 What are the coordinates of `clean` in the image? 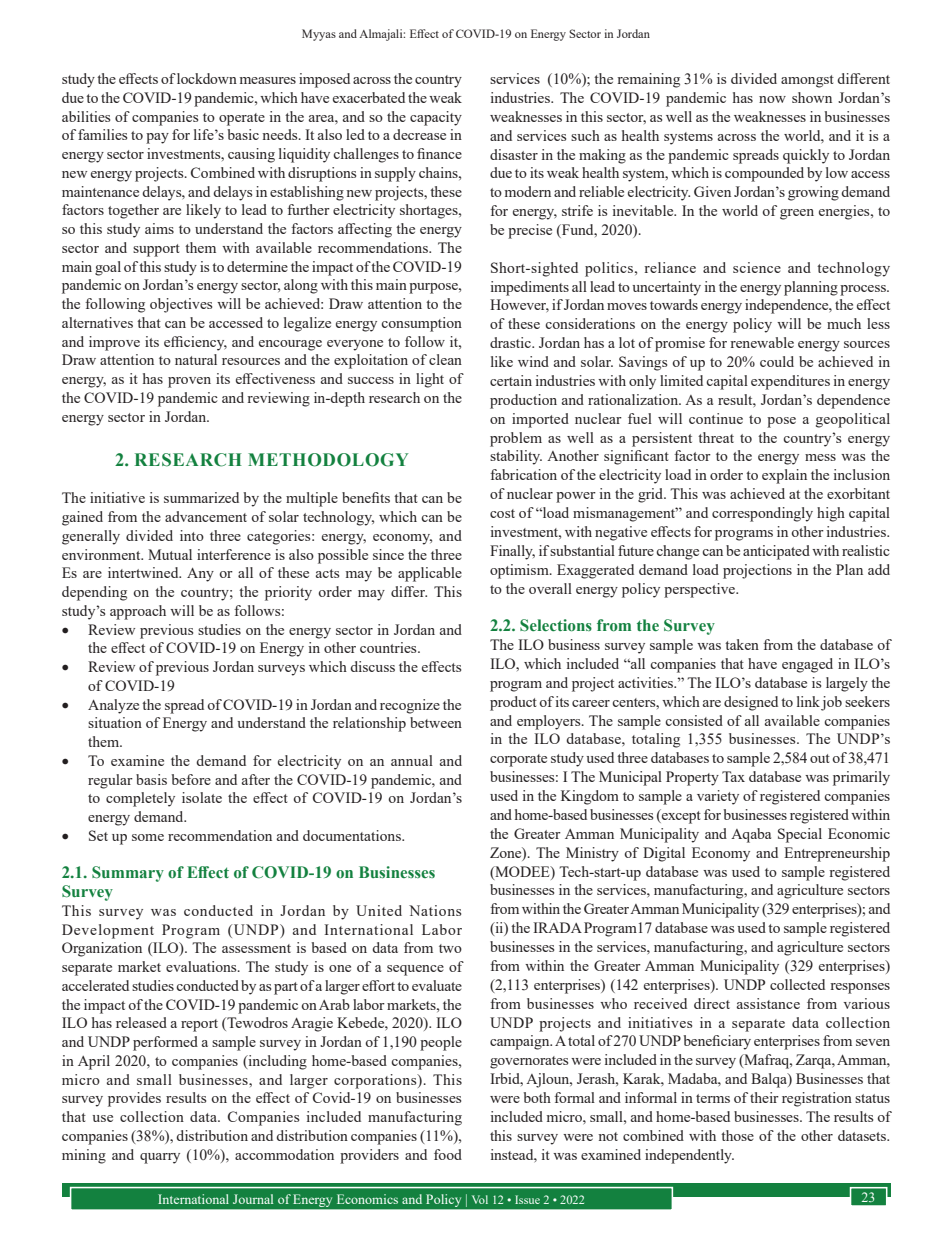 It's located at (445, 359).
